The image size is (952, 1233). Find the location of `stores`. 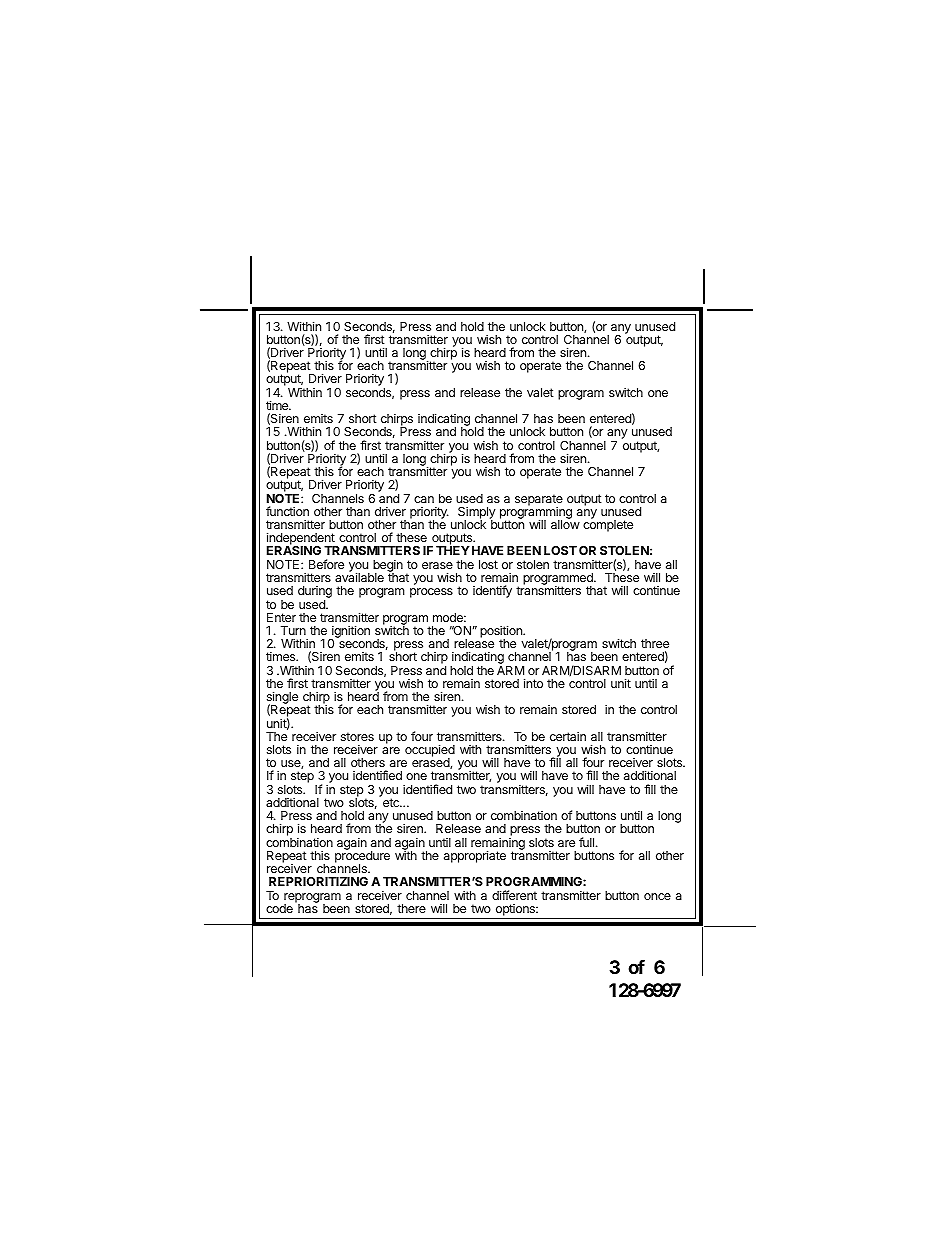

stores is located at coordinates (357, 736).
